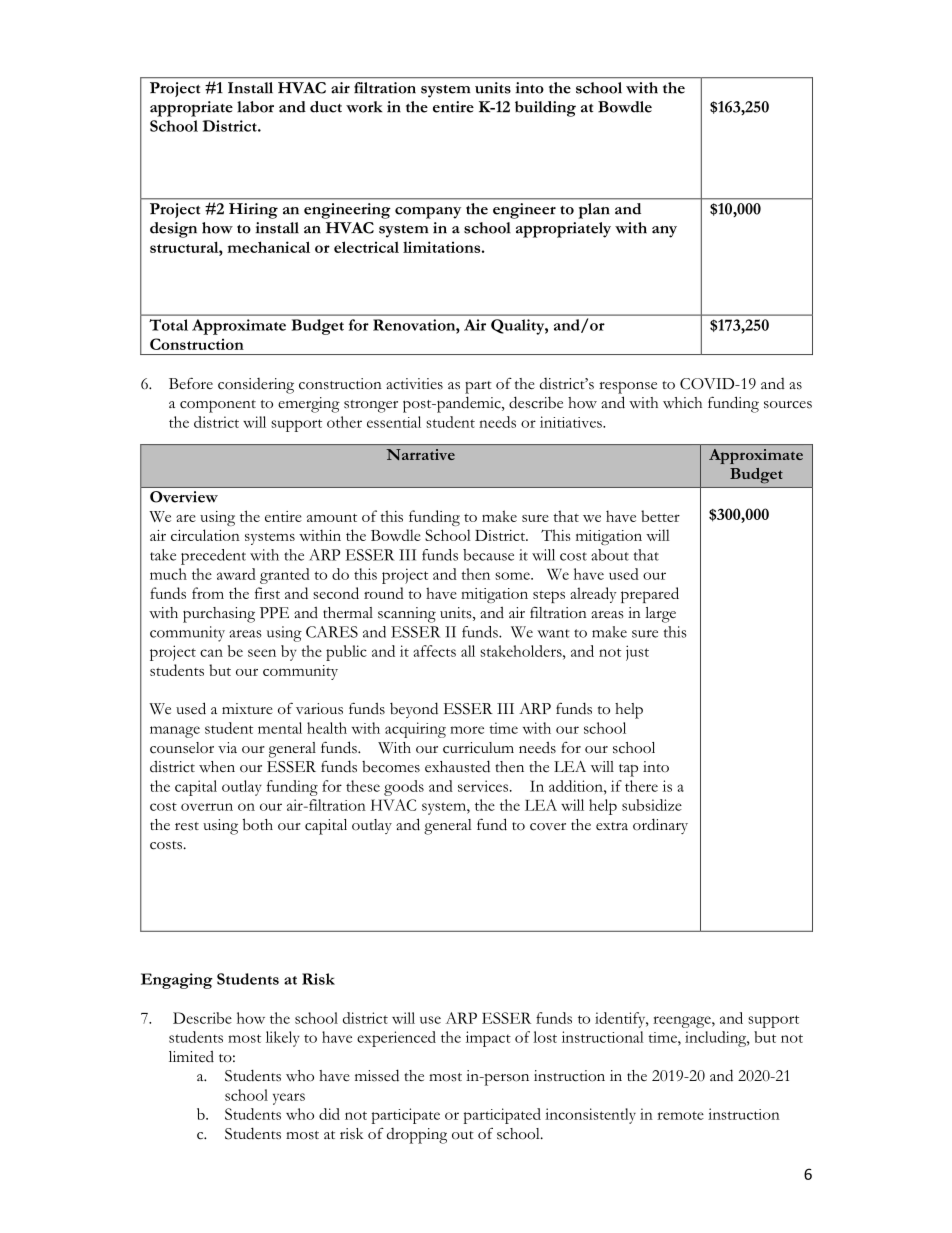 Image resolution: width=952 pixels, height=1233 pixels. What do you see at coordinates (255, 107) in the page?
I see `labor` at bounding box center [255, 107].
